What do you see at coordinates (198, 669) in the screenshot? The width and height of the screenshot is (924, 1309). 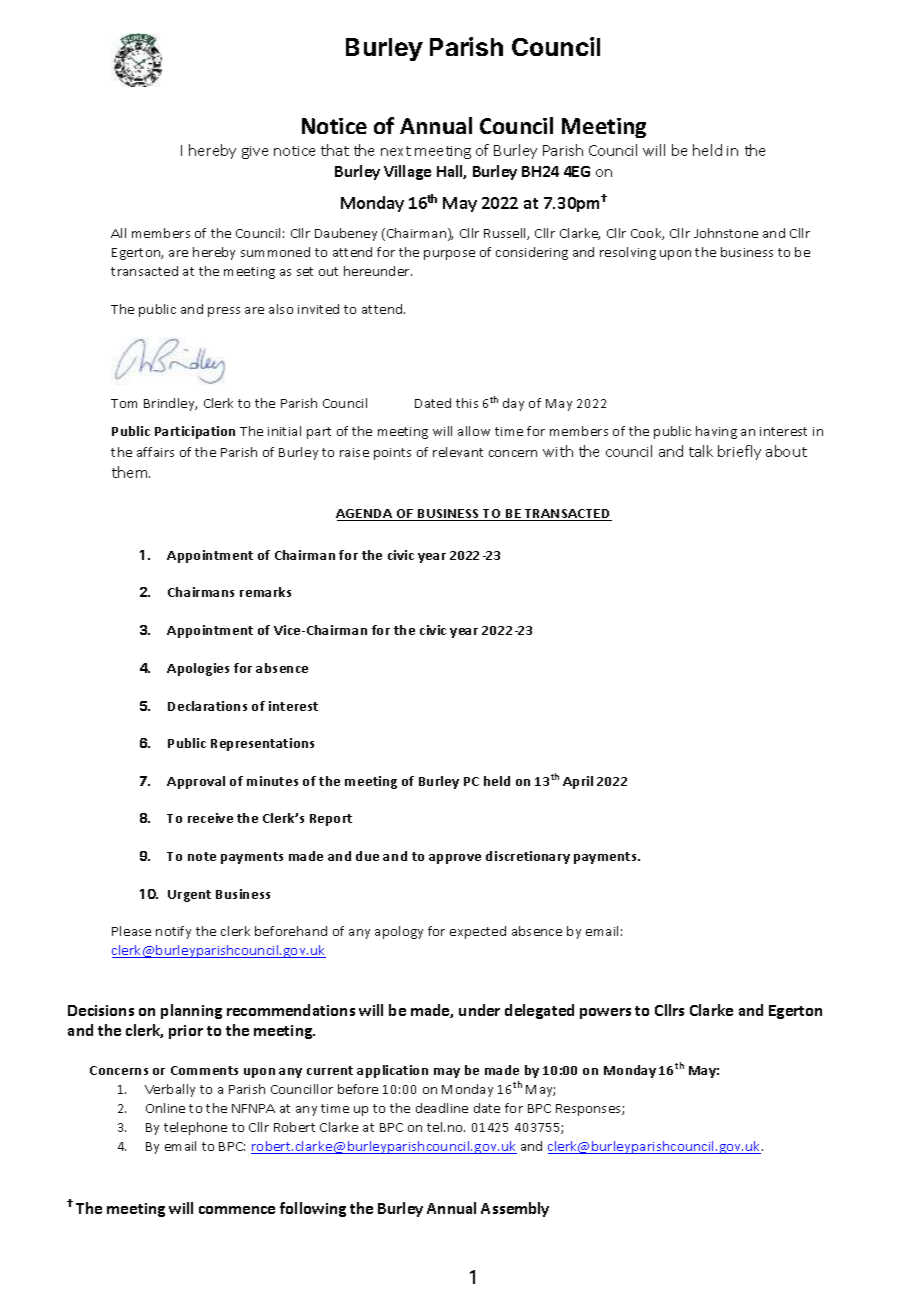 I see `Apologies` at bounding box center [198, 669].
